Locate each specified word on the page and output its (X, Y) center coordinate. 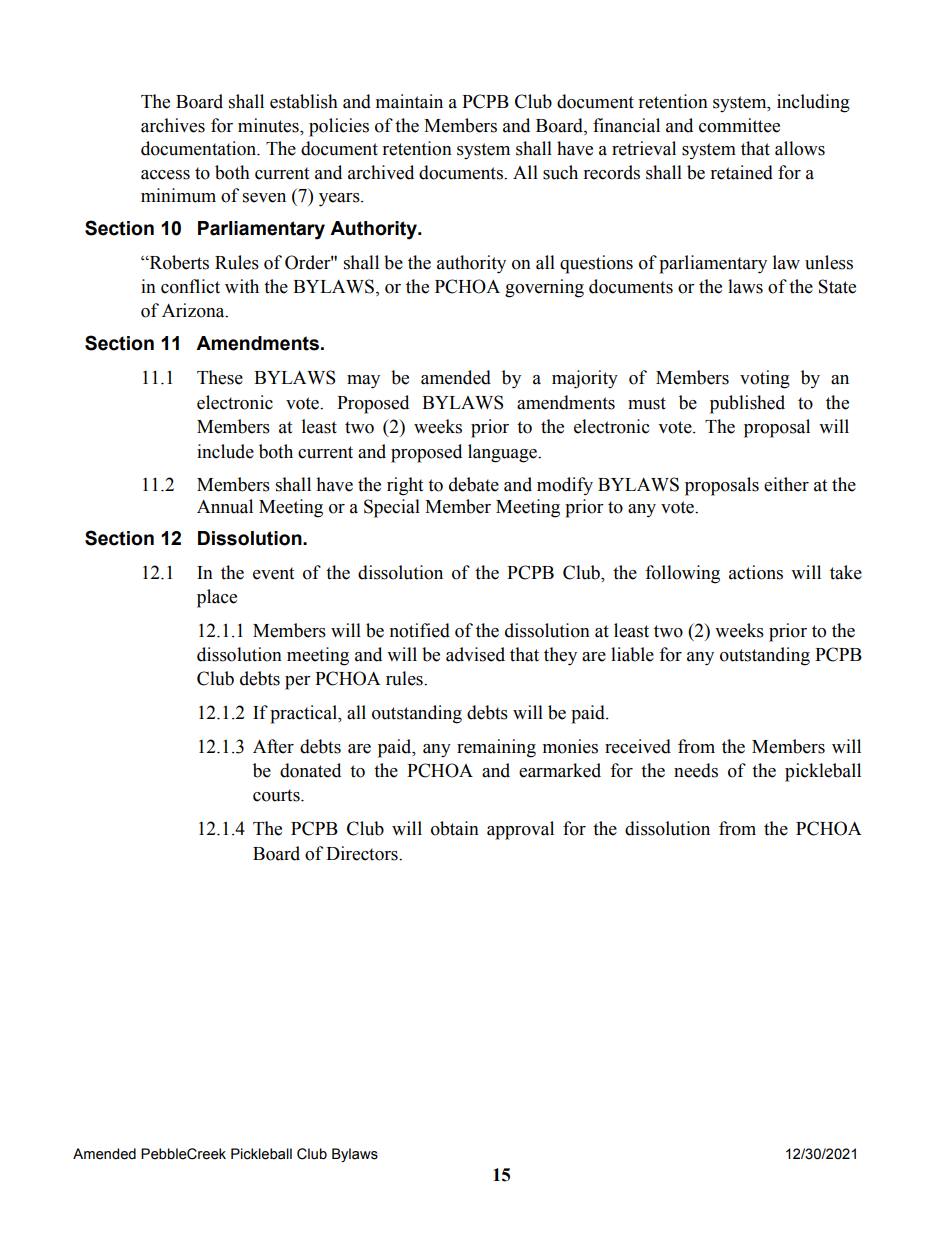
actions (756, 572)
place (217, 598)
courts (277, 795)
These (220, 377)
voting (765, 379)
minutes (269, 125)
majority (585, 379)
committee (739, 125)
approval (520, 830)
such (560, 172)
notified (419, 630)
